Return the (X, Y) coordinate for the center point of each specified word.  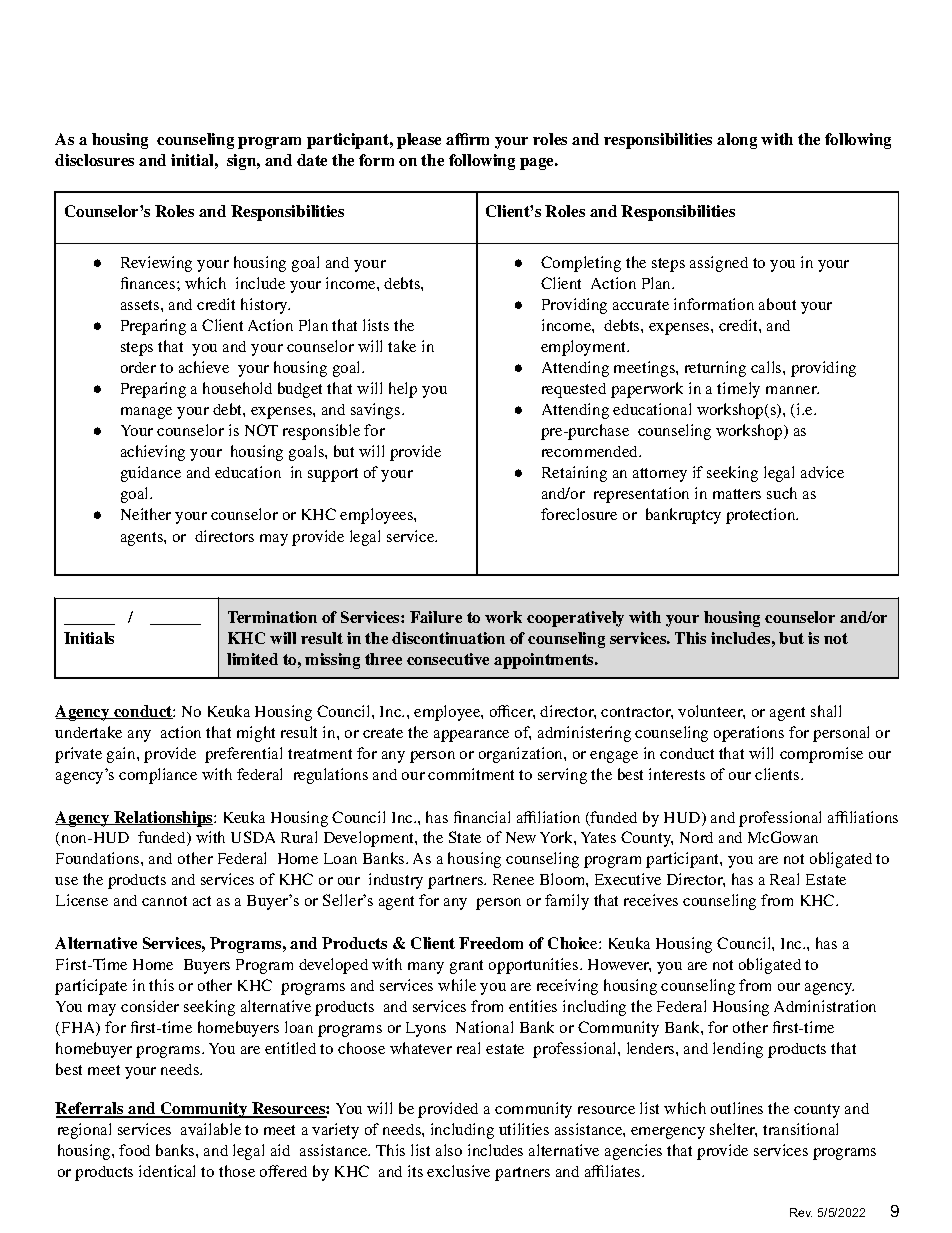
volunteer (711, 712)
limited (252, 659)
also (449, 1150)
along (737, 141)
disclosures (94, 160)
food (134, 1150)
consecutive (448, 659)
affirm (467, 139)
